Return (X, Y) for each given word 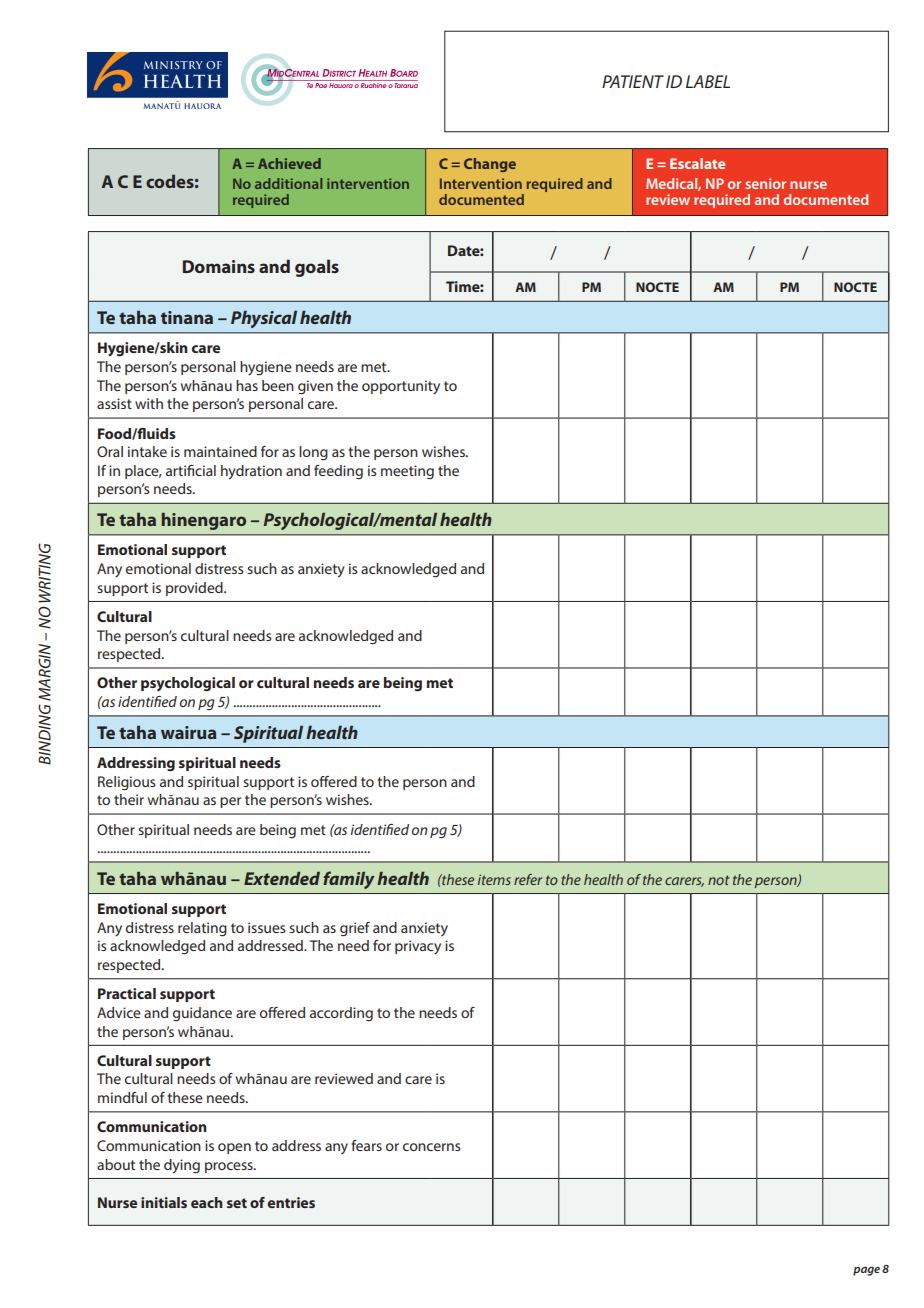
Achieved (289, 163)
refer (528, 879)
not (719, 880)
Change (490, 165)
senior (765, 183)
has (247, 385)
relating (202, 929)
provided (195, 589)
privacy (418, 947)
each (207, 1202)
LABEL (708, 81)
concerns (432, 1147)
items (494, 879)
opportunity (401, 387)
